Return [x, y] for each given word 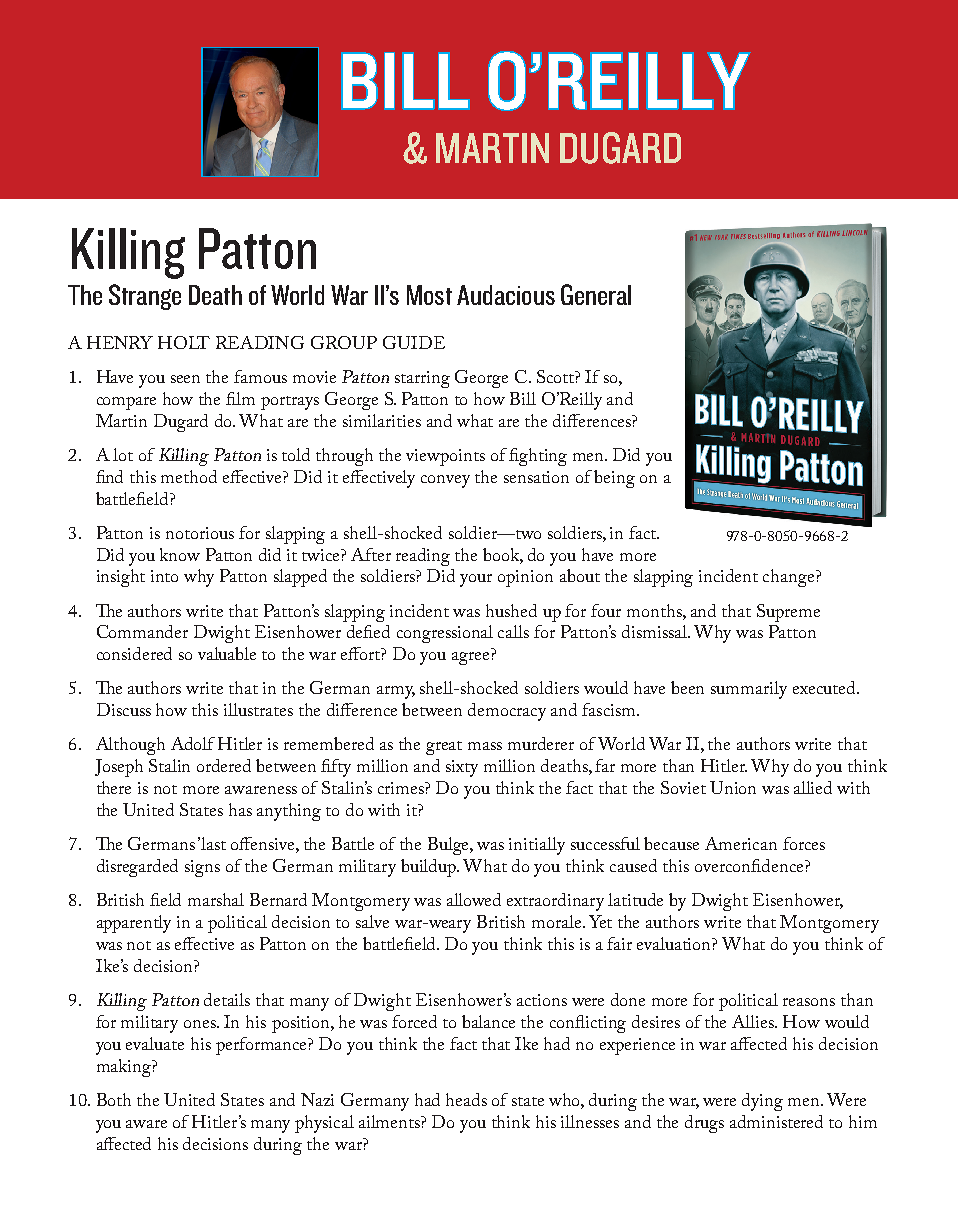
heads [466, 1099]
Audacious [506, 295]
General [596, 294]
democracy [507, 712]
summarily [749, 690]
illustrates [258, 709]
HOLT [184, 342]
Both [114, 1099]
